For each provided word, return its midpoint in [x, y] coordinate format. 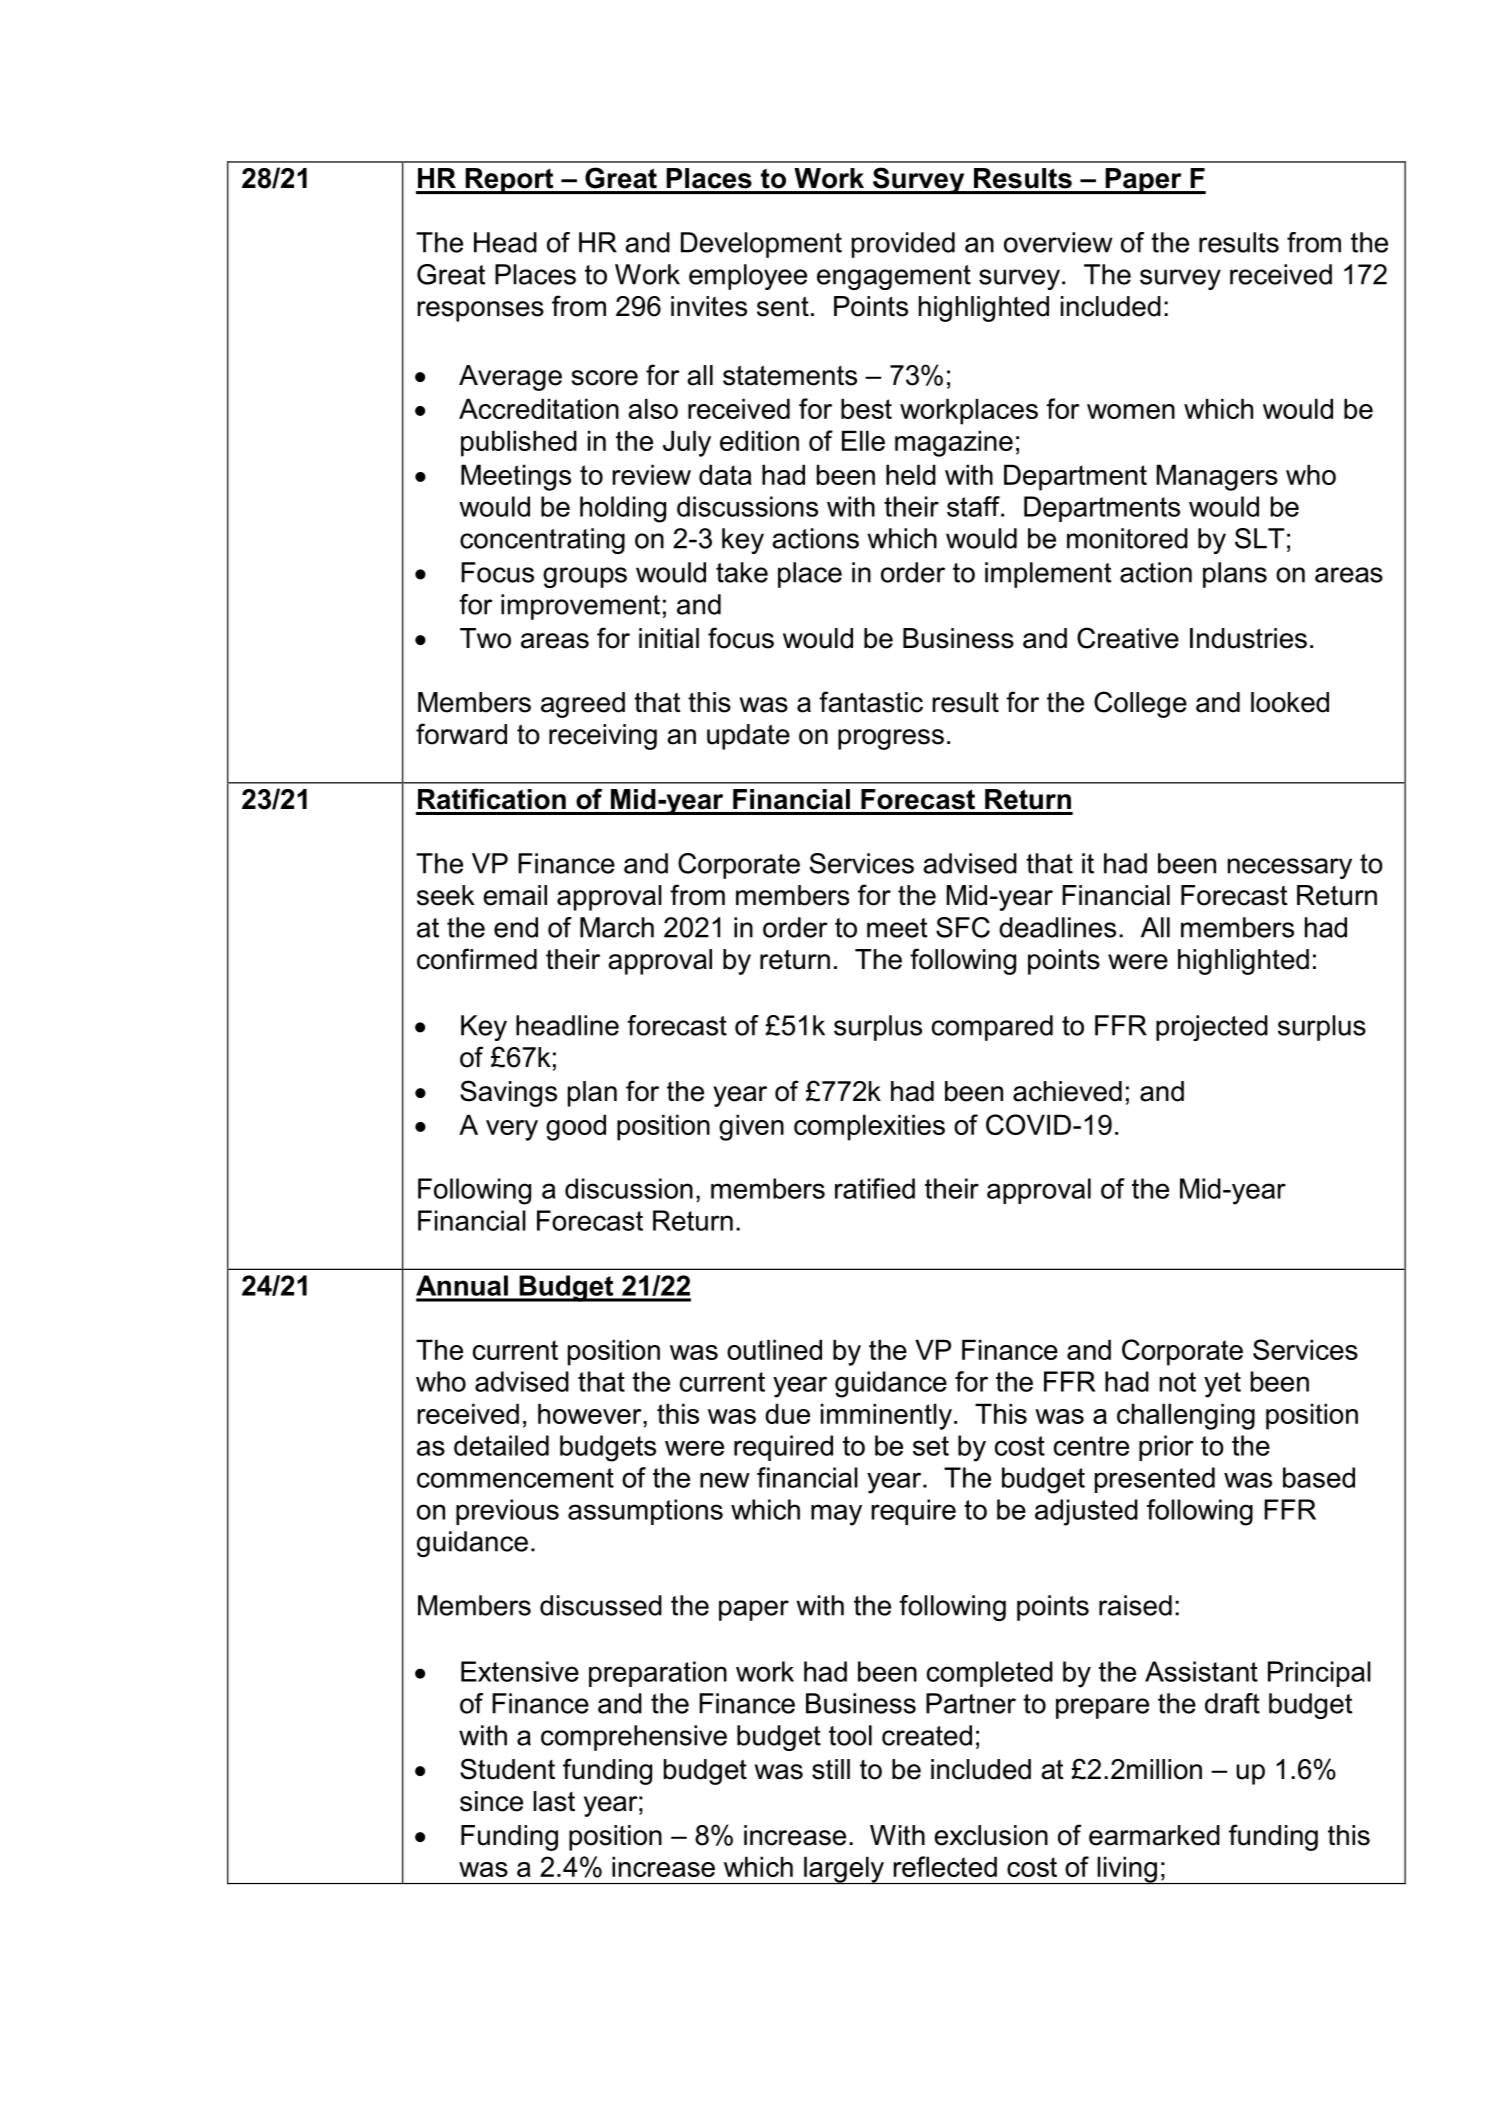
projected [1212, 1028]
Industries [1248, 638]
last [554, 1801]
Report [509, 181]
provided [903, 245]
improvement [580, 607]
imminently [886, 1416]
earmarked [1154, 1835]
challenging [1186, 1416]
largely [844, 1870]
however [591, 1413]
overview [1058, 242]
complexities [869, 1127]
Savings [508, 1093]
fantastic [871, 702]
